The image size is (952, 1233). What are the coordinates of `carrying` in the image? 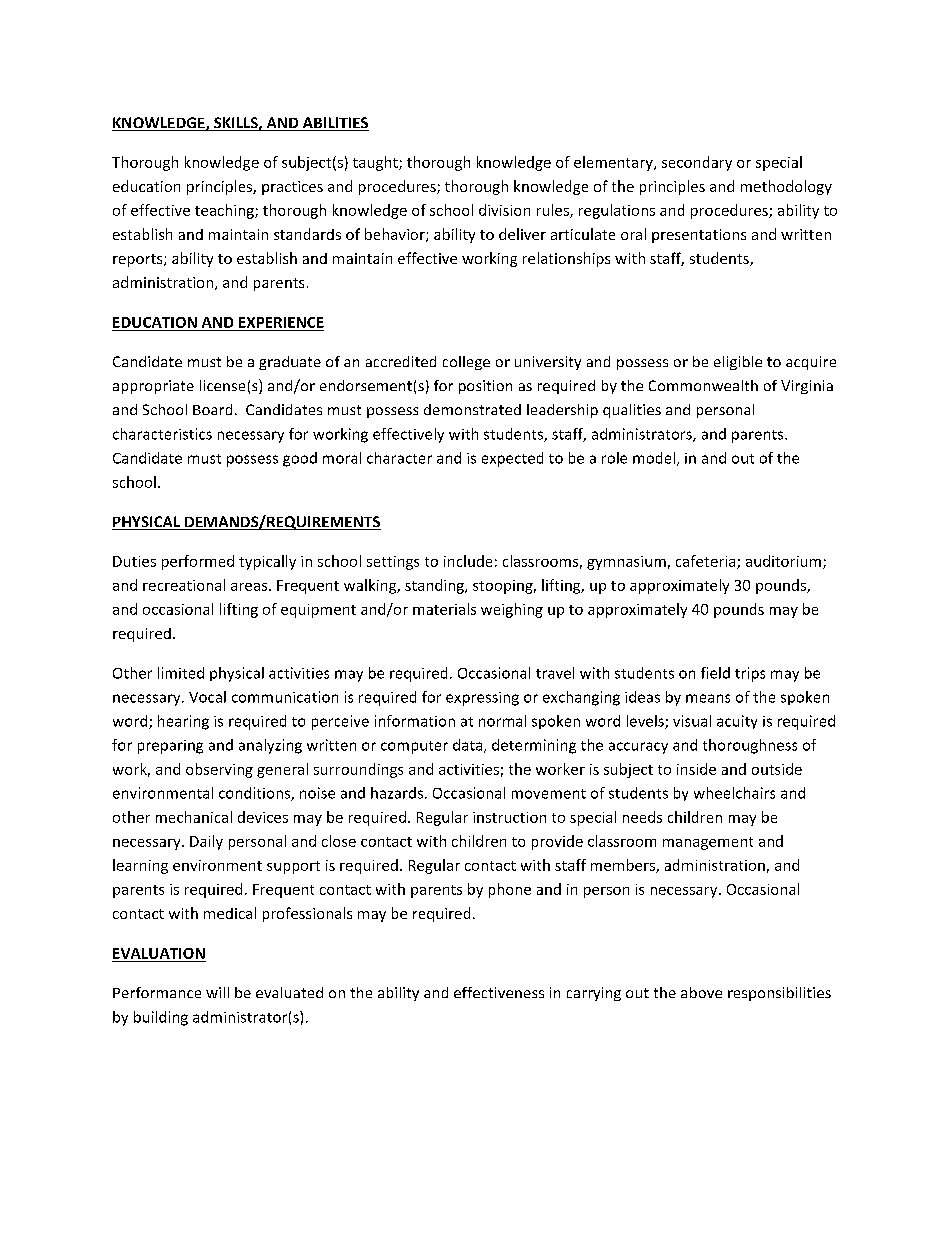 It's located at (594, 994).
